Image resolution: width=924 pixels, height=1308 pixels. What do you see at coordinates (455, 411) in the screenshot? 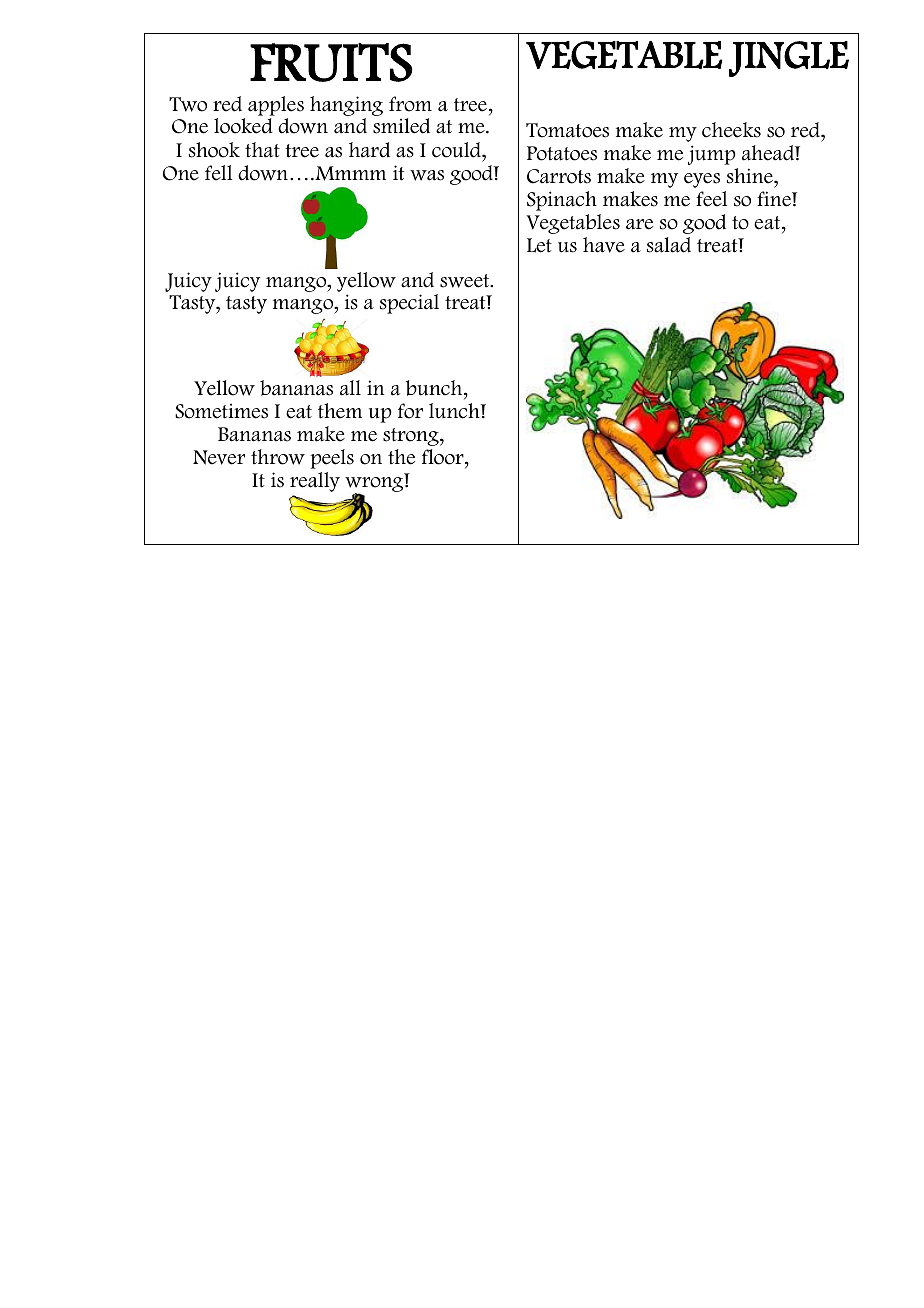
I see `lunch` at bounding box center [455, 411].
